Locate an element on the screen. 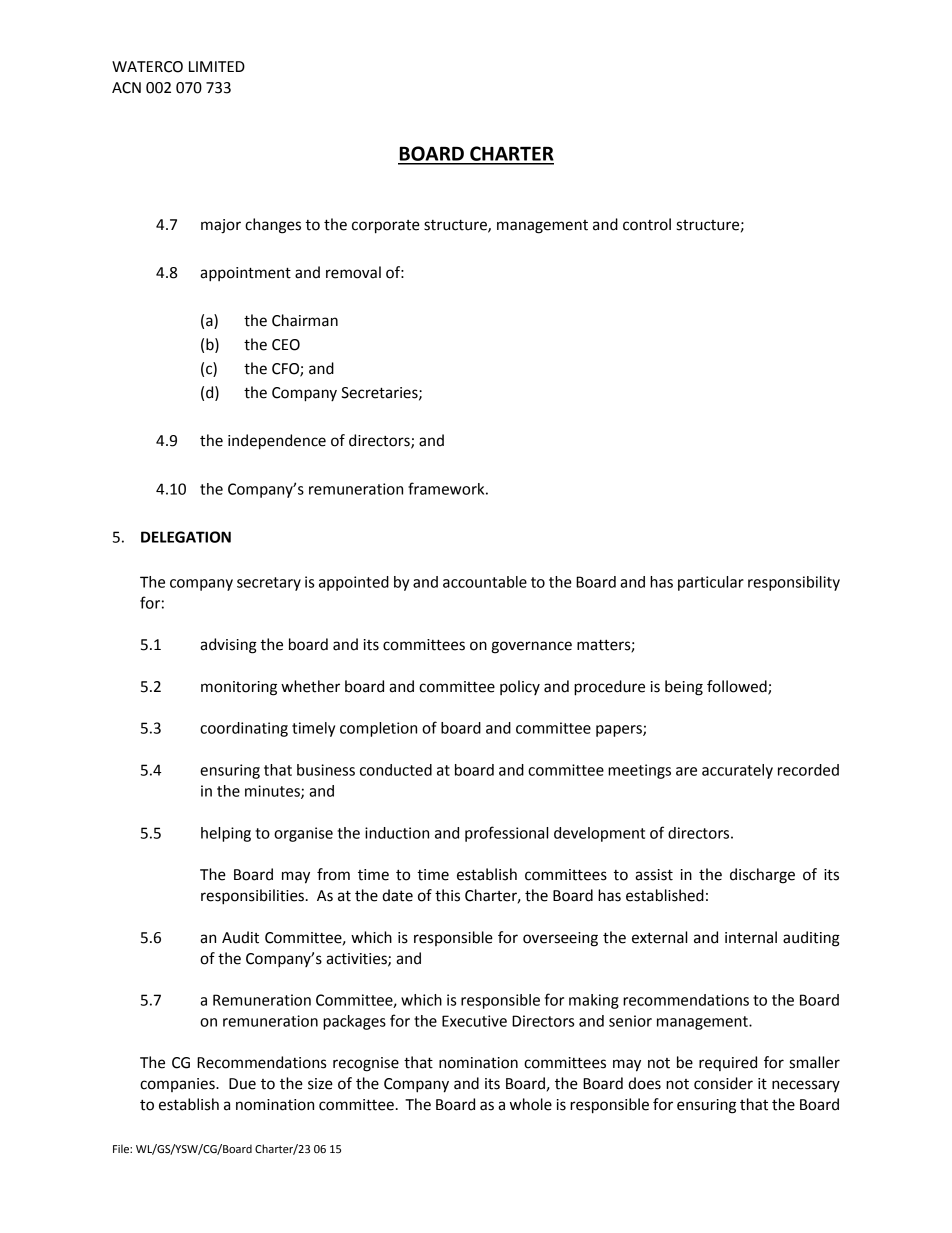 The image size is (952, 1233). responsibility is located at coordinates (794, 583).
